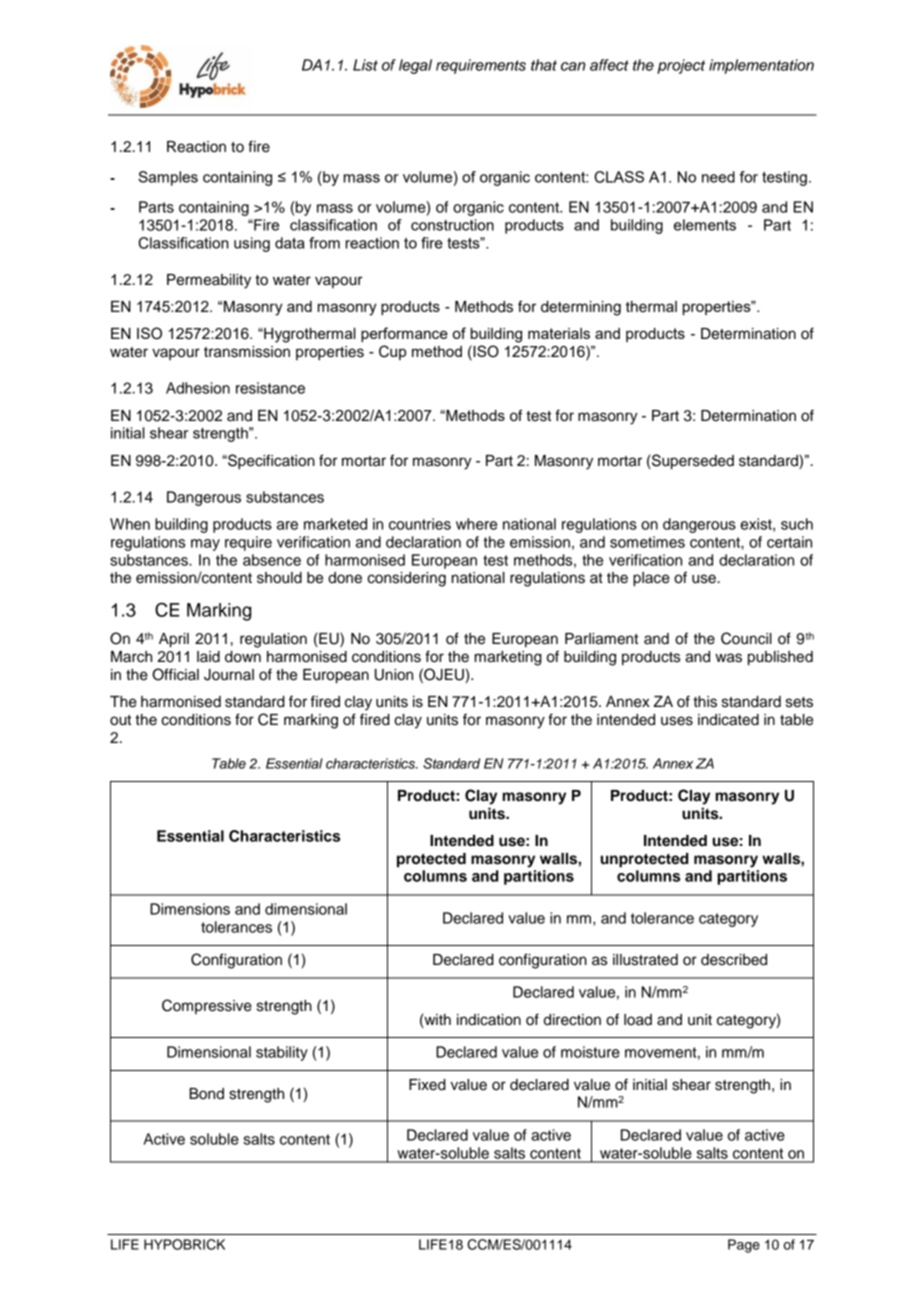  I want to click on Samples, so click(168, 178).
